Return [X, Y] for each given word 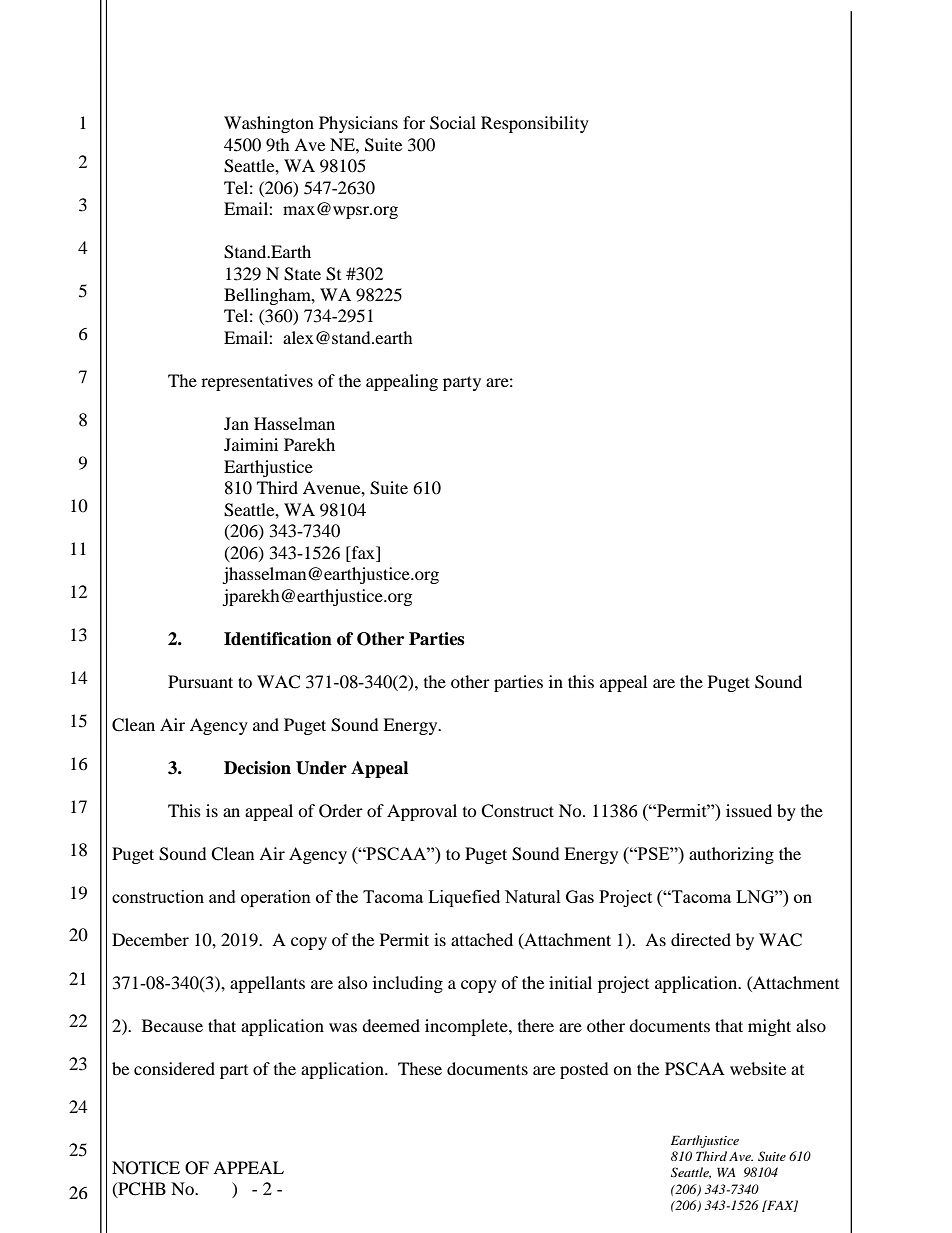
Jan [236, 423]
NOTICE [146, 1168]
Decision [257, 768]
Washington [269, 124]
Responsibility [535, 124]
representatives [257, 382]
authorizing [731, 855]
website [758, 1068]
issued [749, 810]
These [420, 1068]
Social [453, 123]
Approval [422, 812]
